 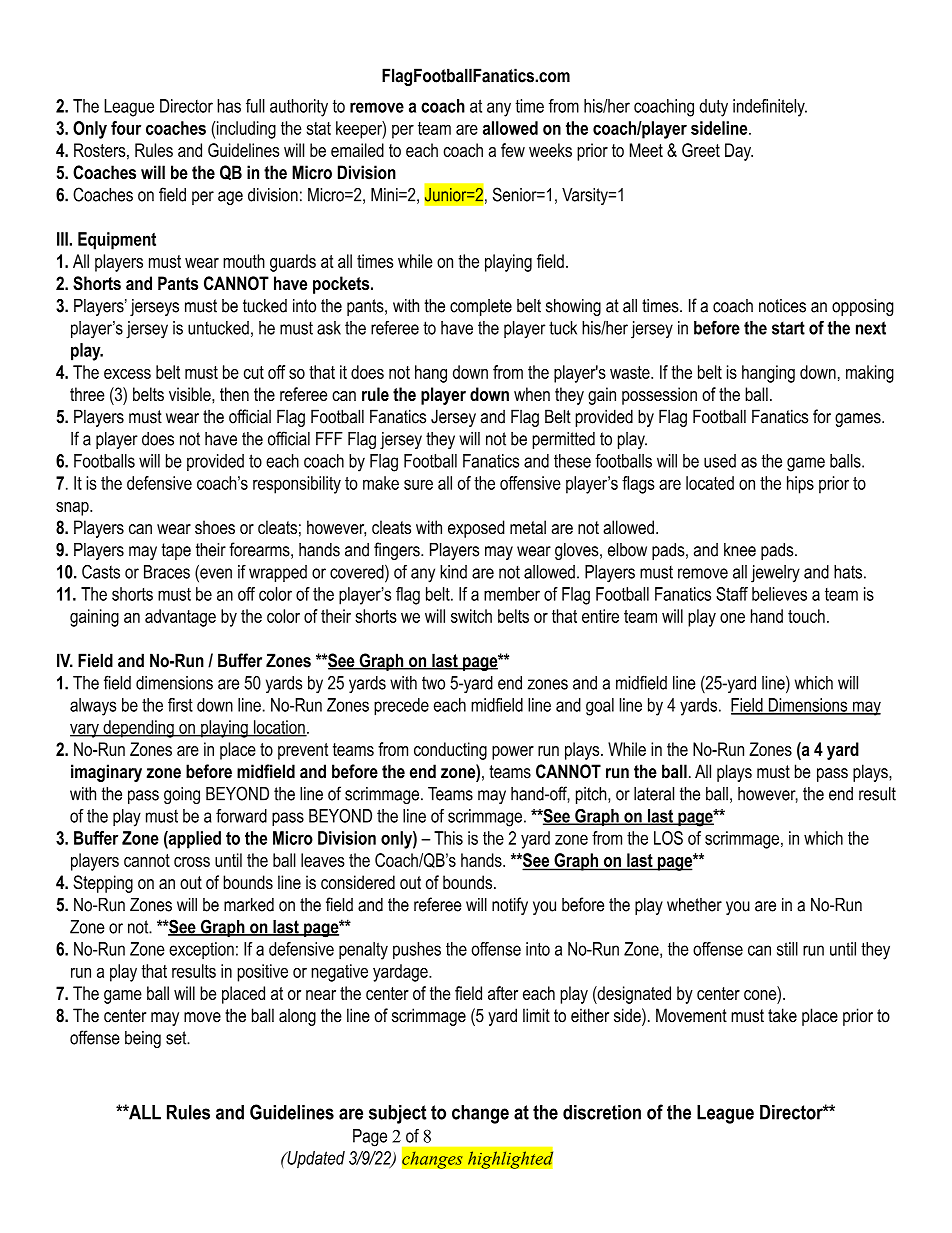 What do you see at coordinates (143, 1039) in the screenshot?
I see `being` at bounding box center [143, 1039].
